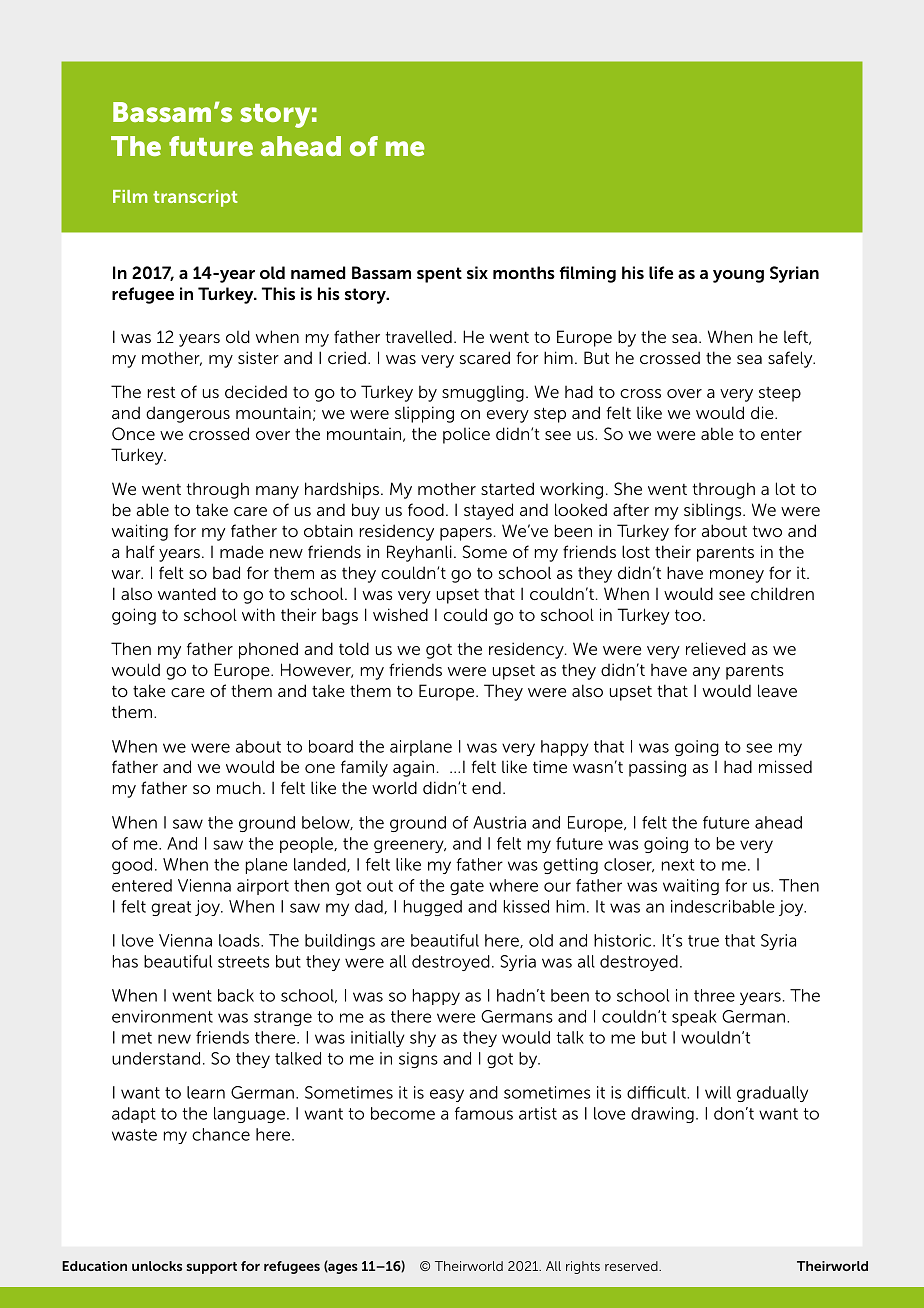 The image size is (924, 1308). What do you see at coordinates (447, 1095) in the image?
I see `easy` at bounding box center [447, 1095].
